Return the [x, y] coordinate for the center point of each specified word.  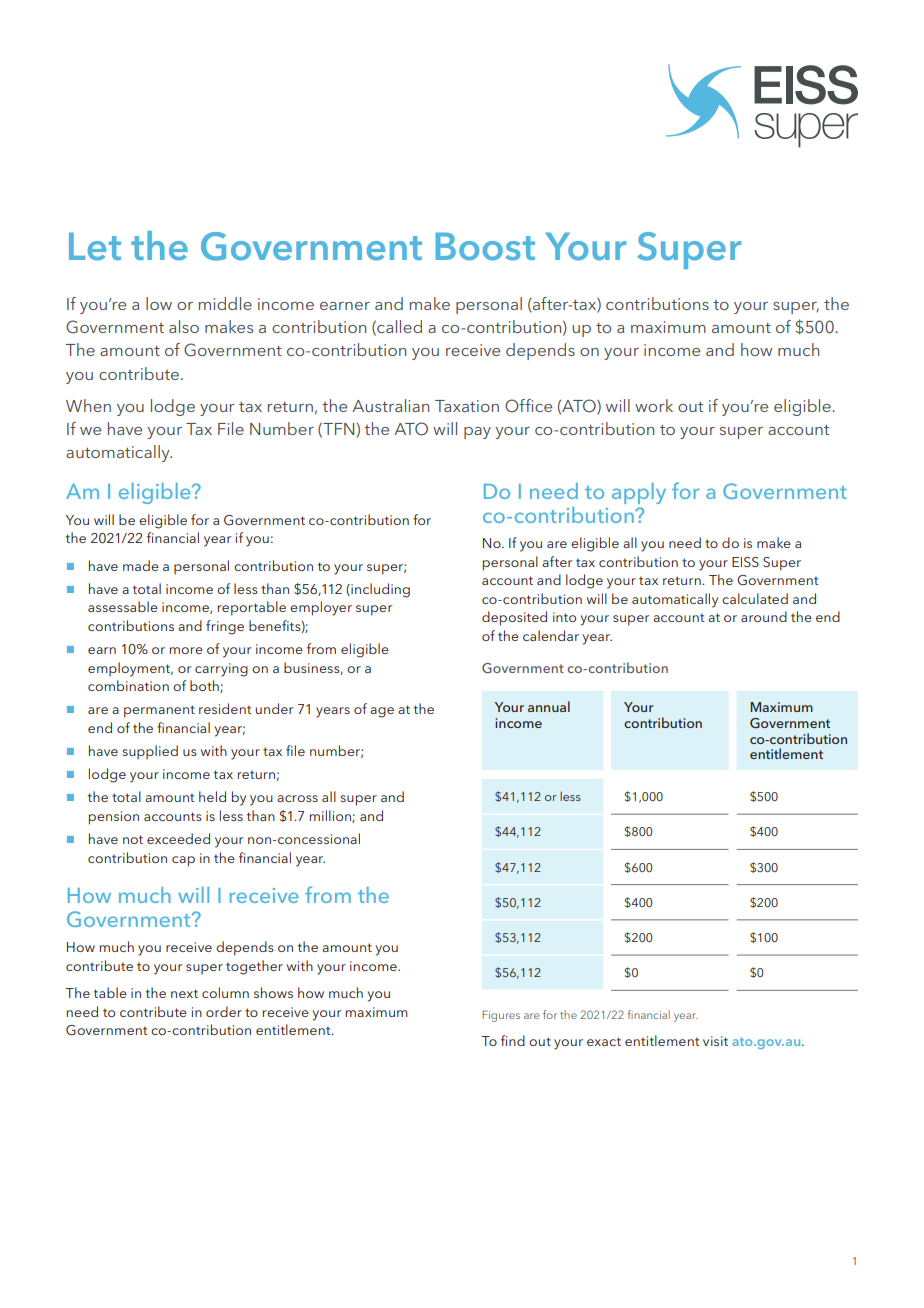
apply [639, 493]
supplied [150, 752]
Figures [501, 1016]
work [654, 405]
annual [549, 706]
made [141, 565]
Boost [485, 246]
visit [715, 1041]
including [379, 590]
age [382, 712]
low [159, 303]
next [184, 993]
